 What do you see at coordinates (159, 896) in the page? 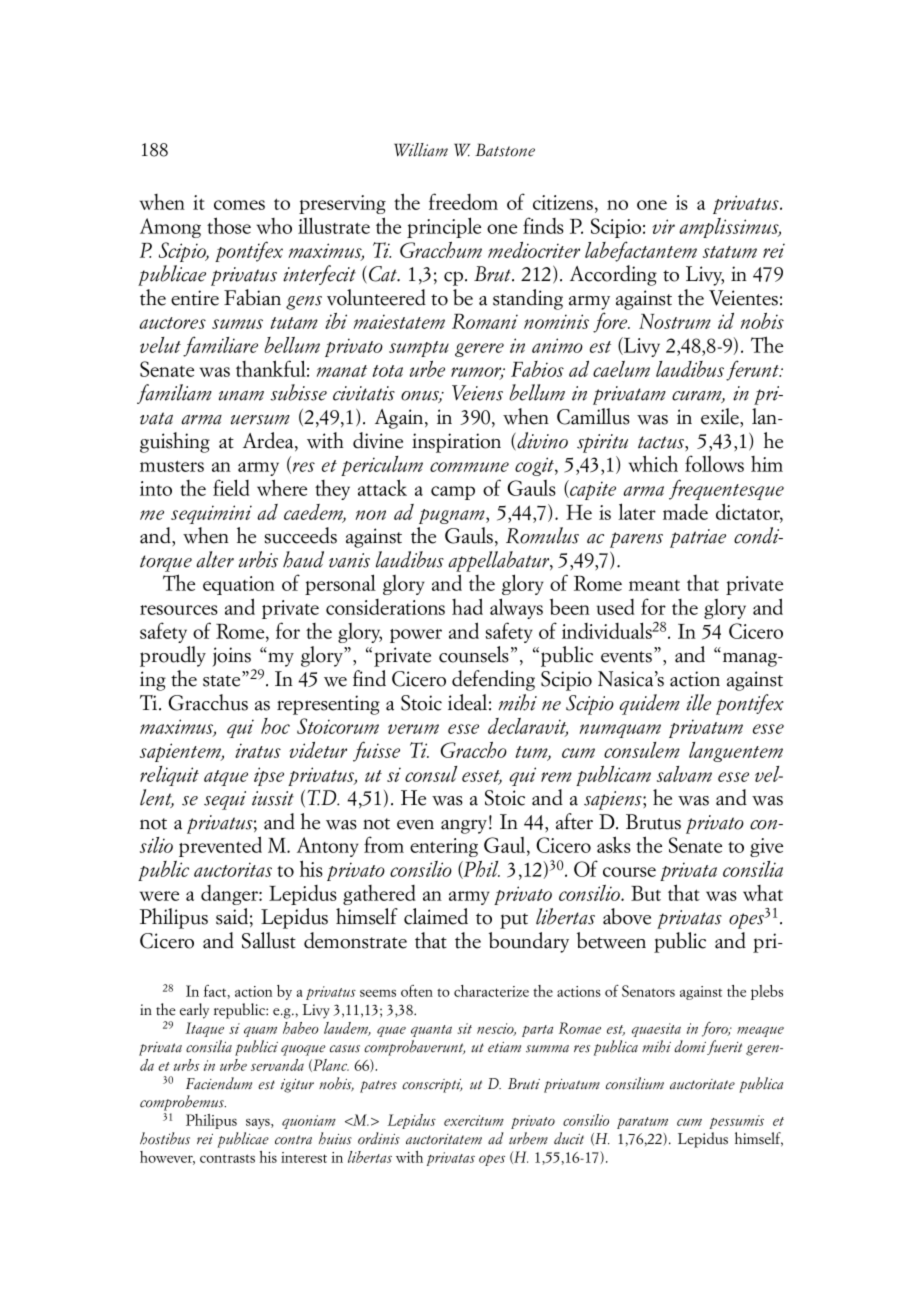
I see `were` at bounding box center [159, 896].
